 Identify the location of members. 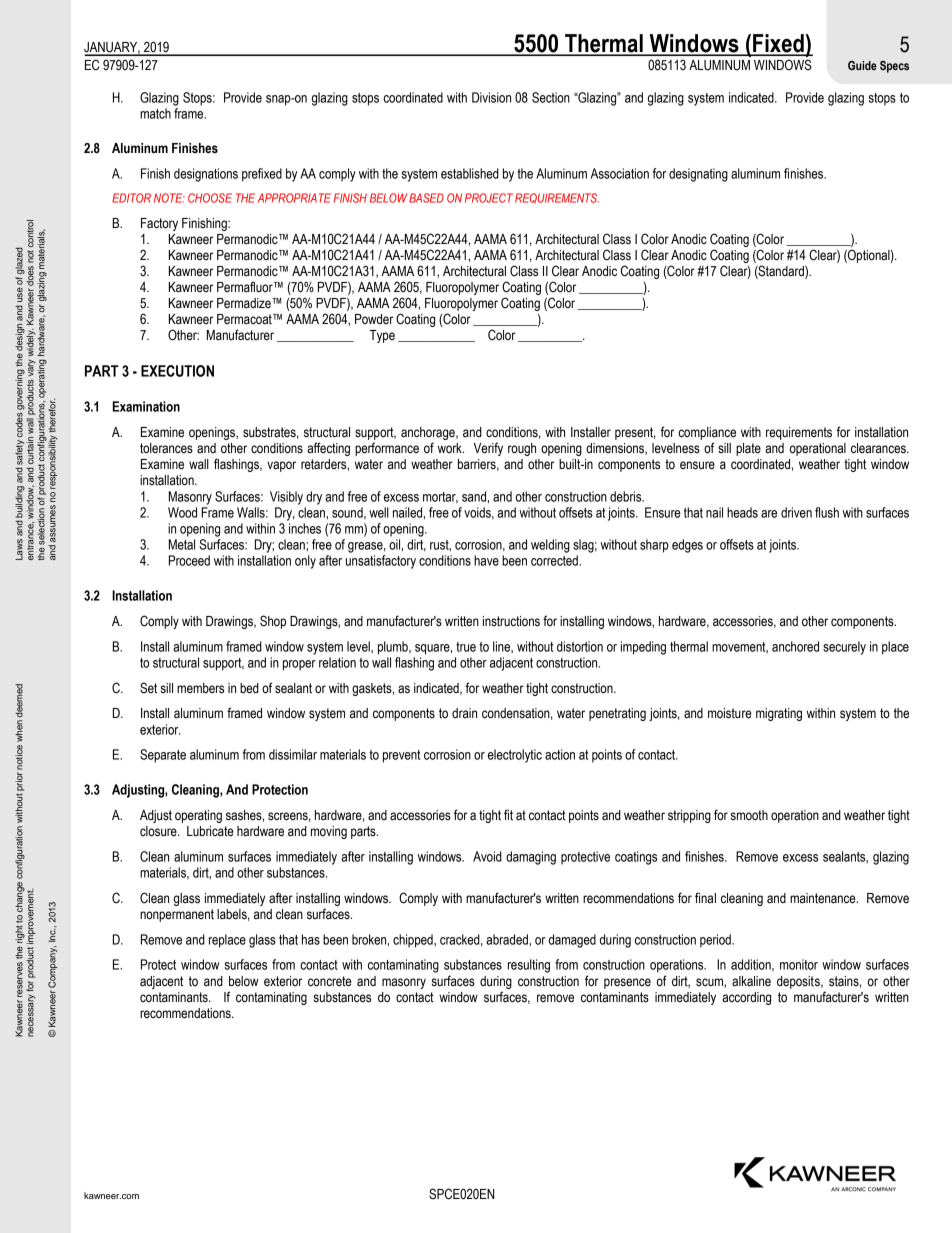
(200, 688).
